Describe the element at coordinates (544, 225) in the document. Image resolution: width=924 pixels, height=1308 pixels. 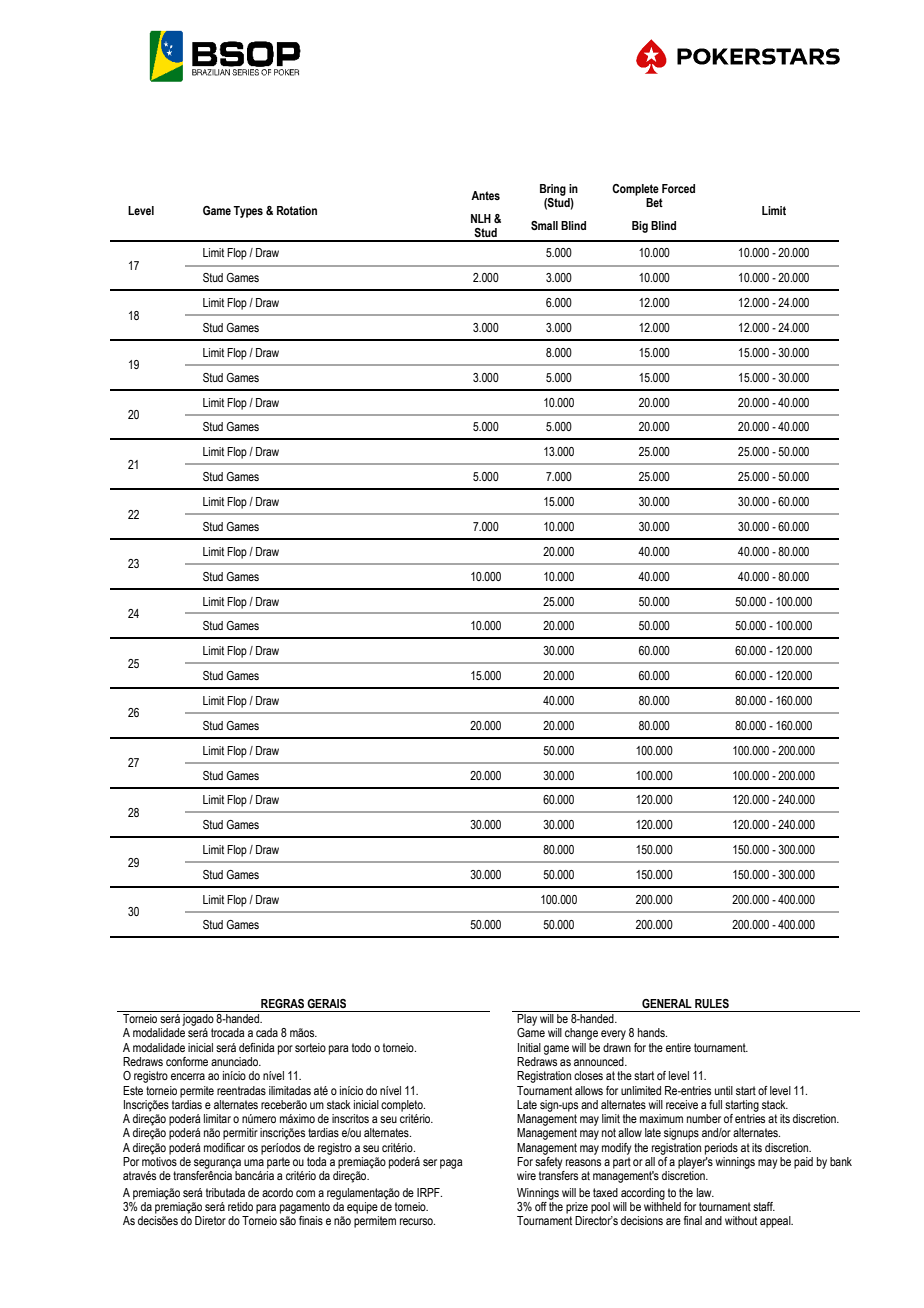
I see `Small` at that location.
